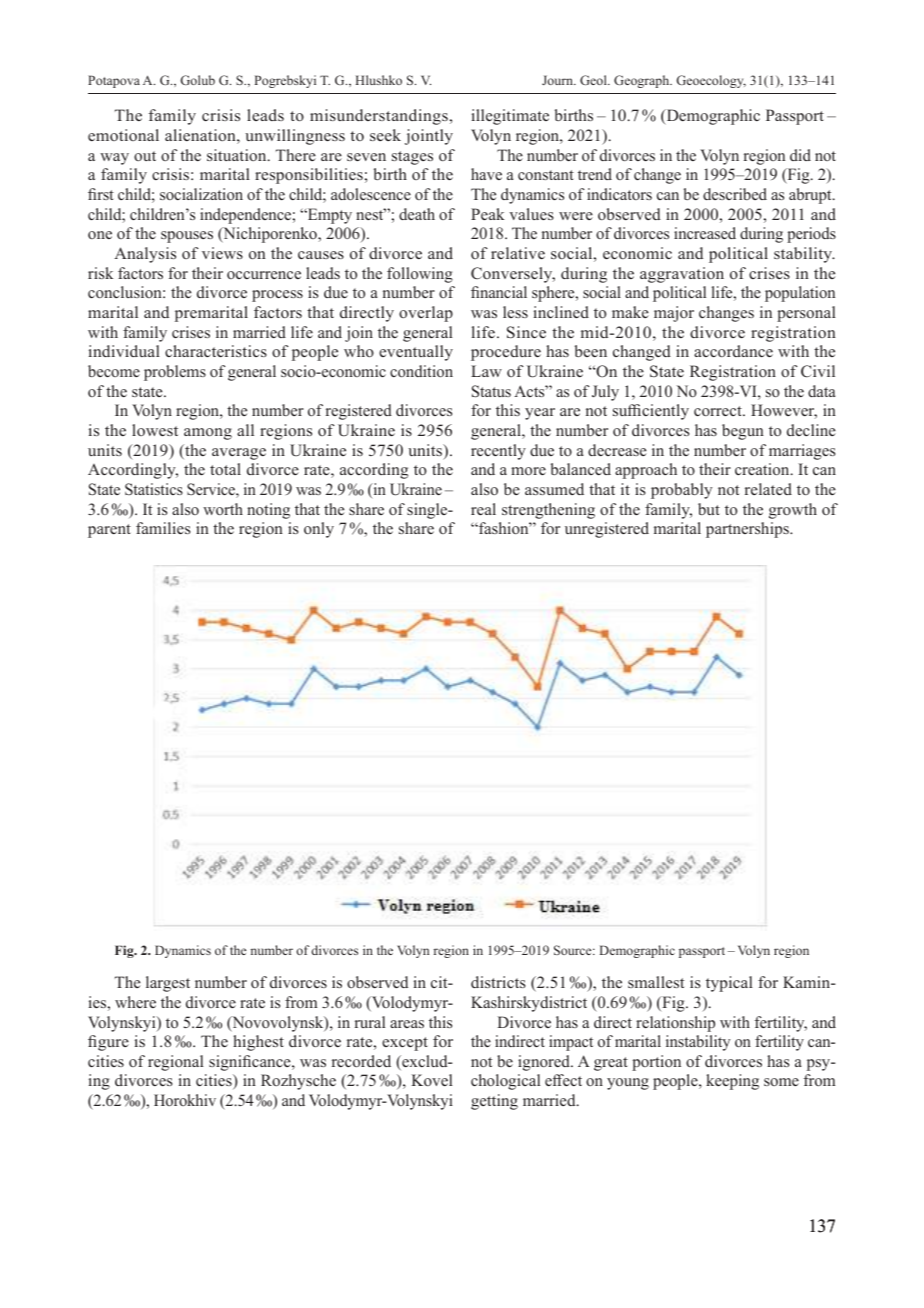 Image resolution: width=924 pixels, height=1308 pixels. I want to click on partnerships, so click(748, 530).
